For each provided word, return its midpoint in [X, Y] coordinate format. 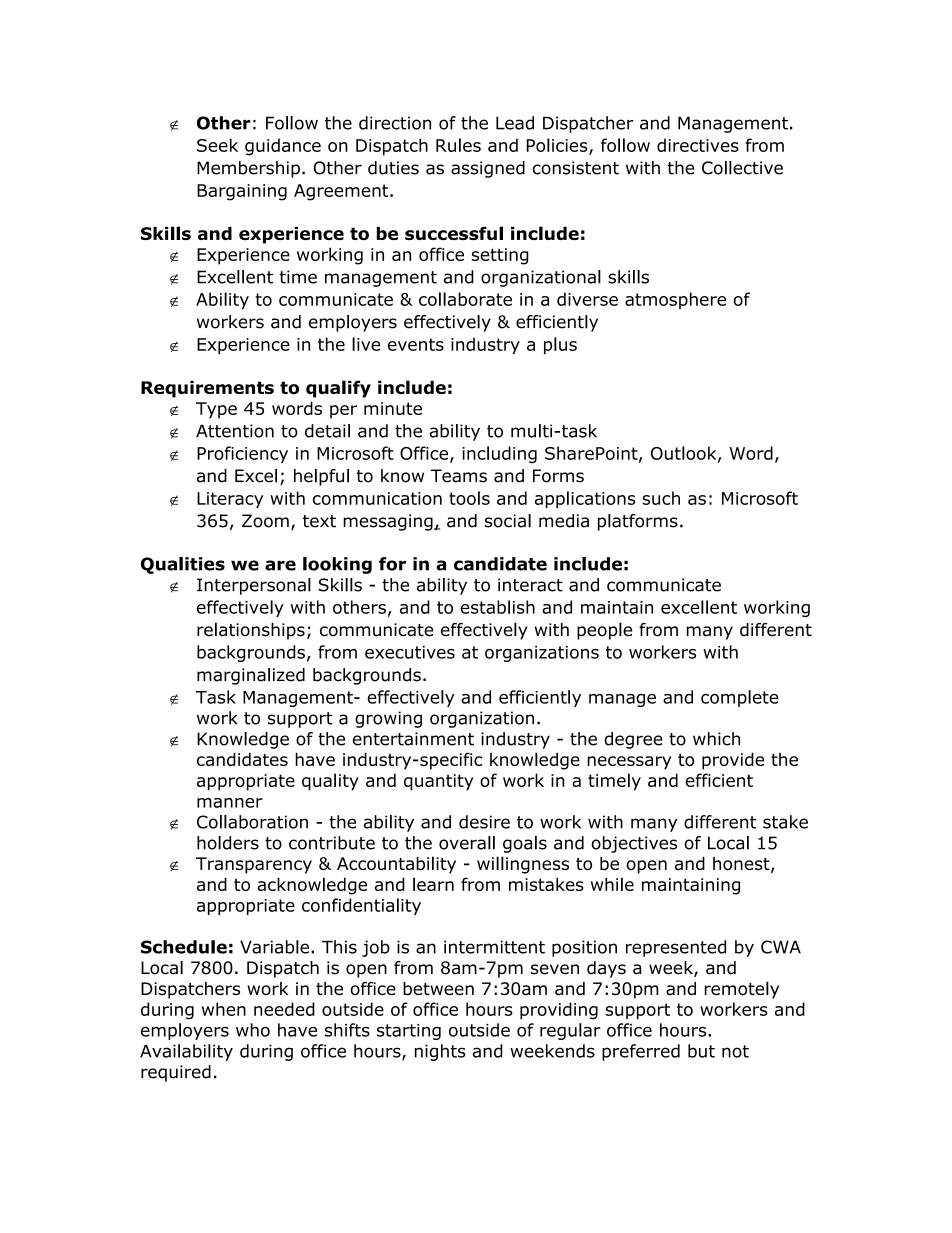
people [604, 631]
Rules [458, 145]
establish [497, 607]
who [253, 1030]
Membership [248, 169]
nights [440, 1052]
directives [698, 145]
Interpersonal [254, 586]
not [735, 1051]
